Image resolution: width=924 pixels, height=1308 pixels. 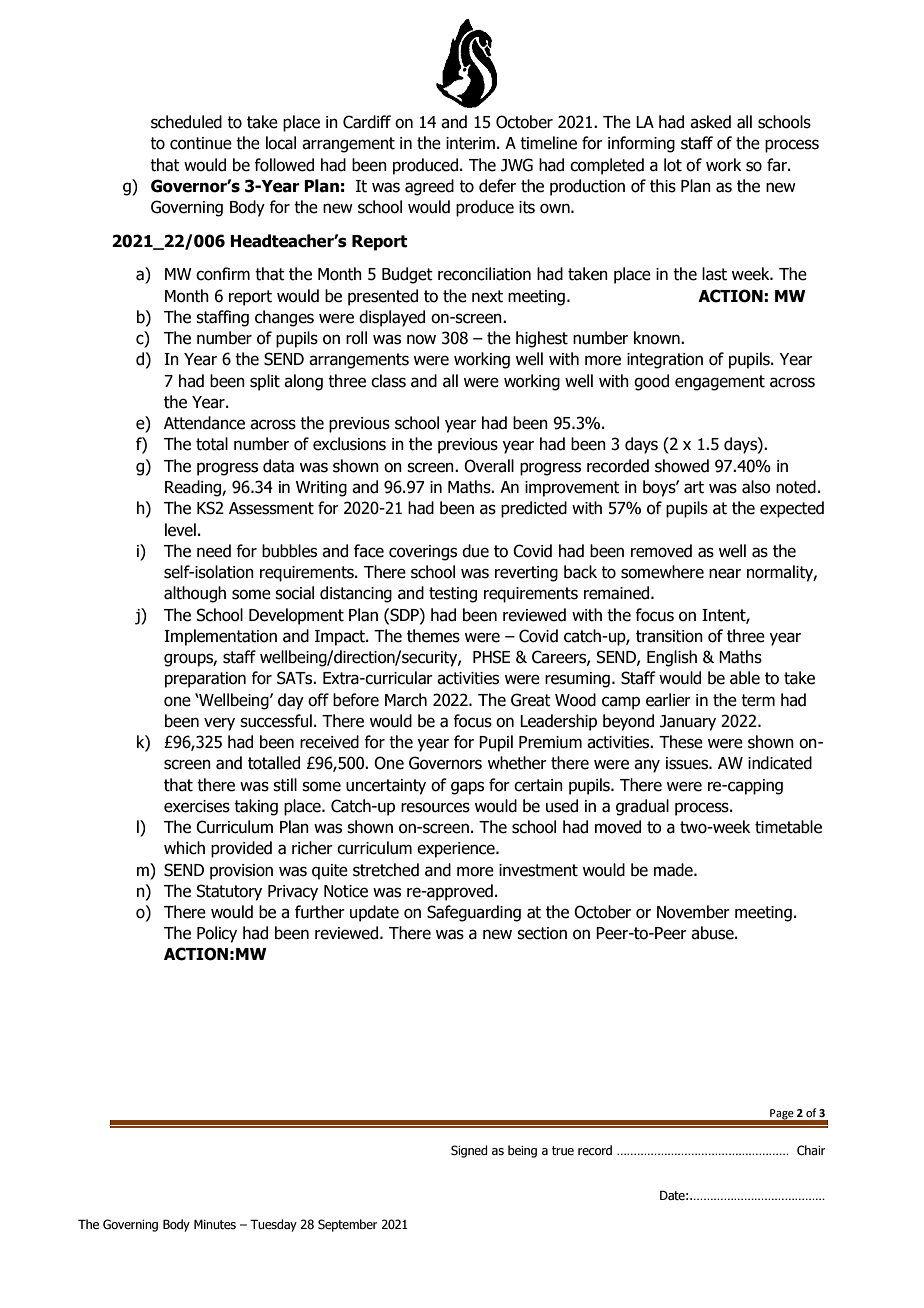 I want to click on interim, so click(x=470, y=143).
